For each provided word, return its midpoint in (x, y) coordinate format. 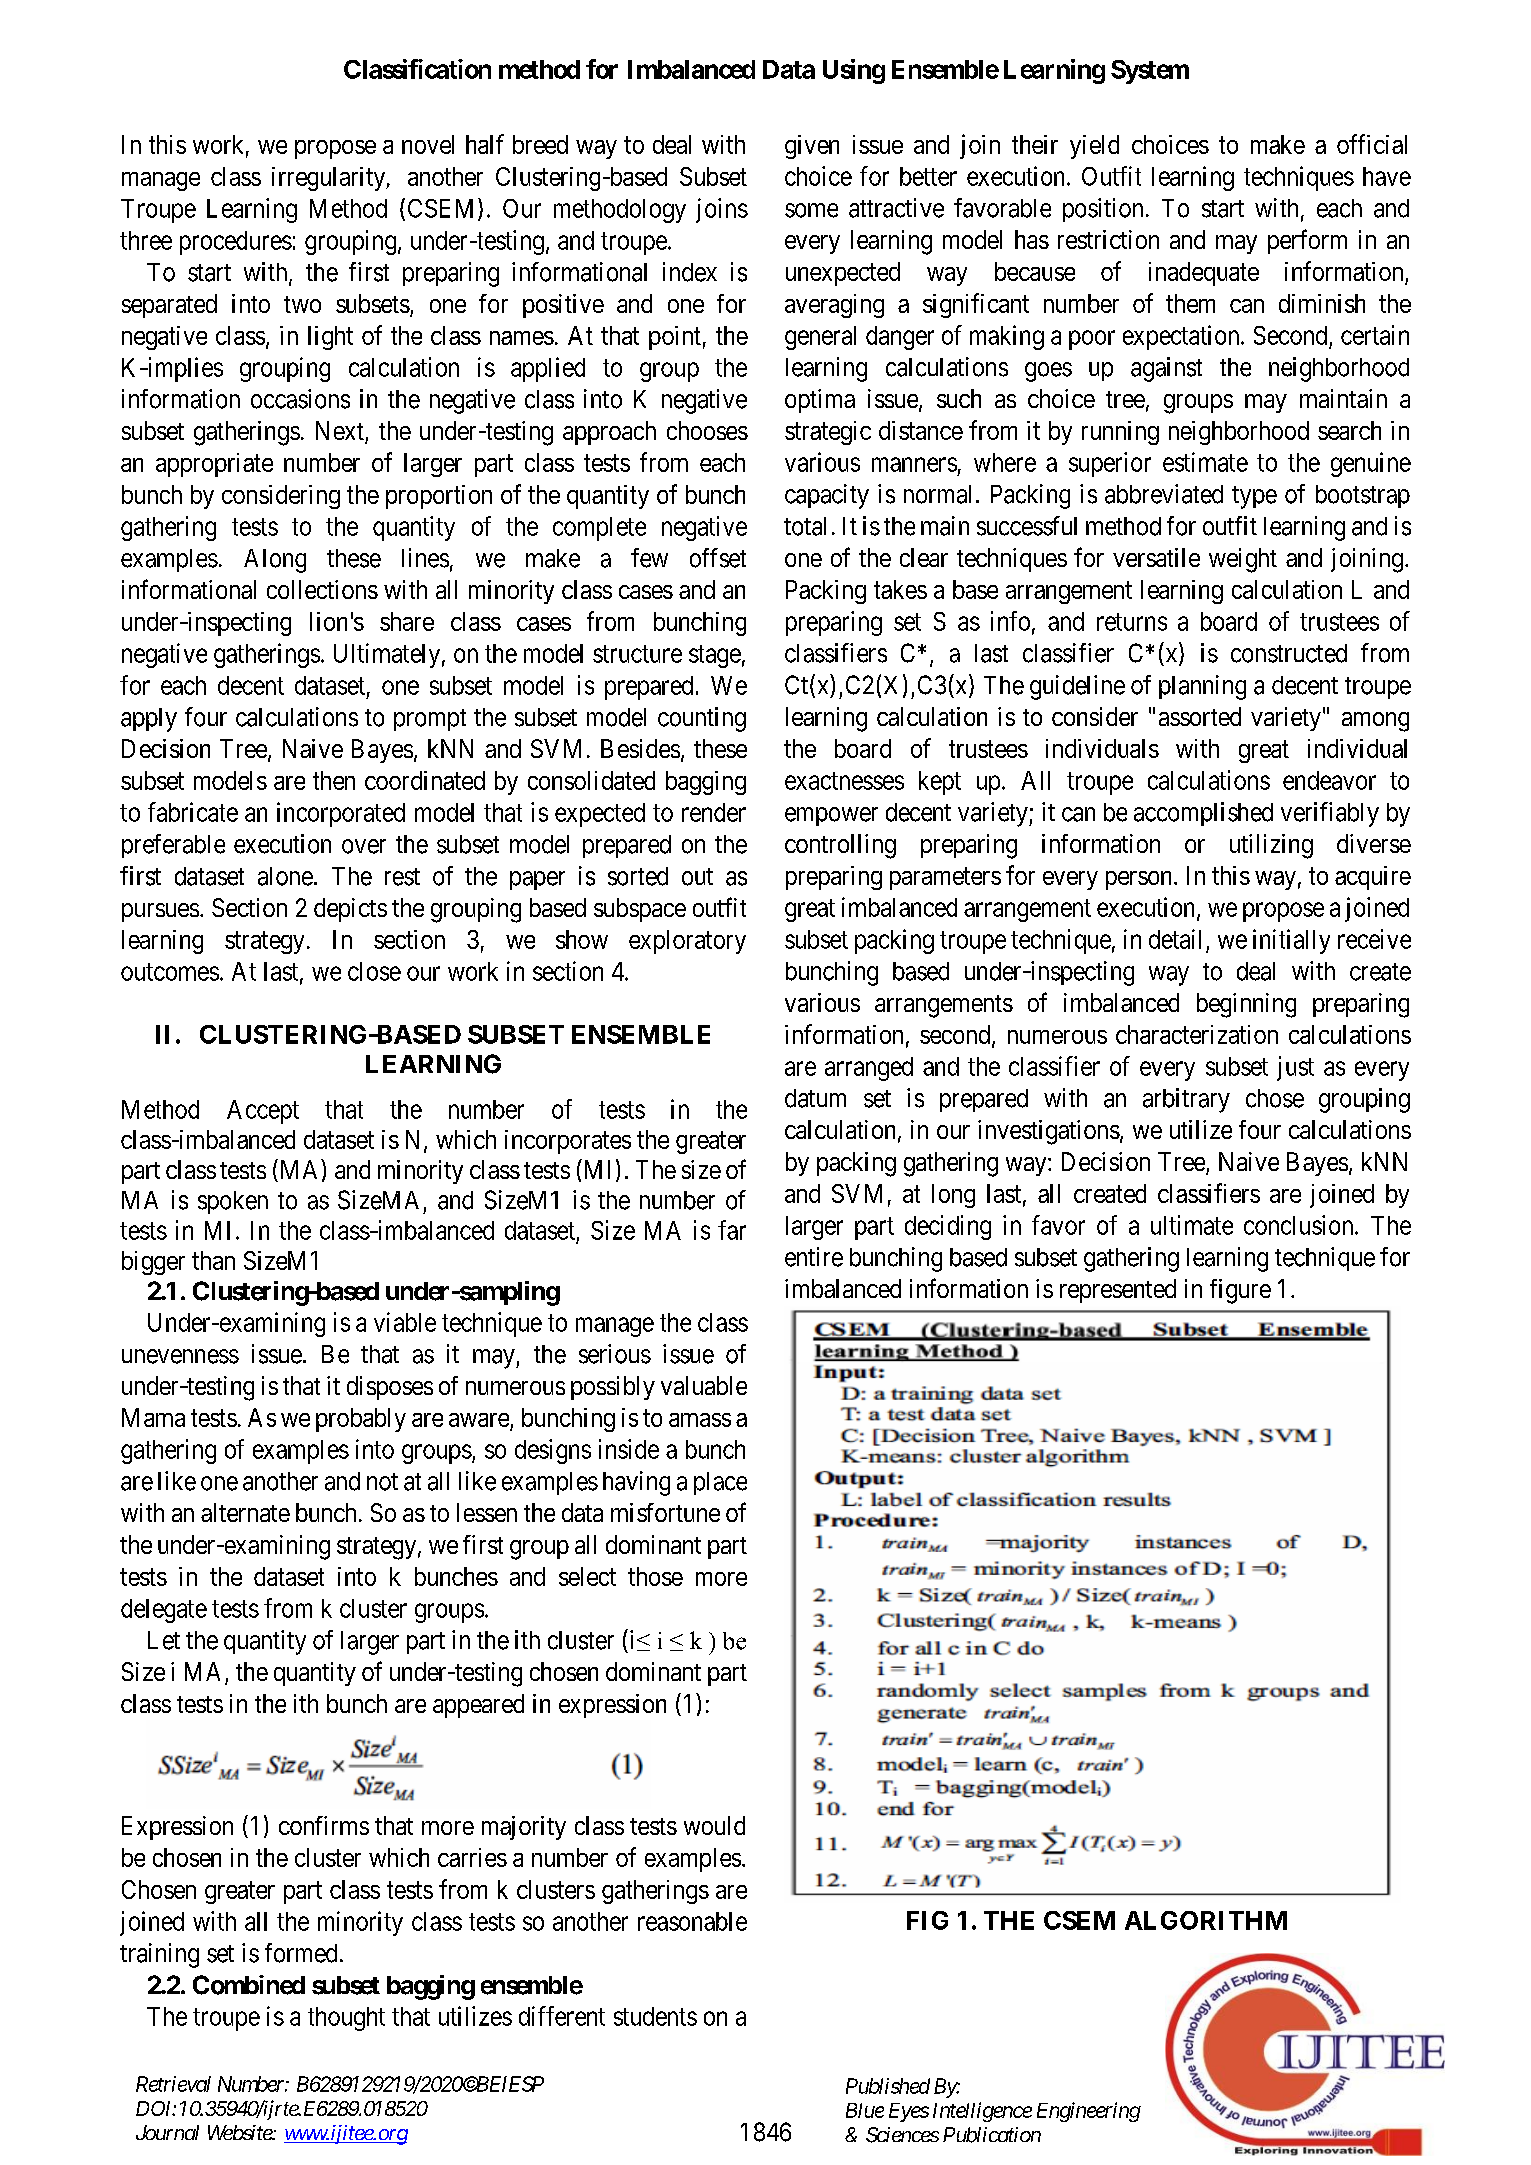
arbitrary (1186, 1100)
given (812, 147)
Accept (263, 1112)
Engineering (1089, 2112)
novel (428, 144)
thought (346, 2019)
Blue (865, 2110)
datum (815, 1098)
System (1150, 72)
